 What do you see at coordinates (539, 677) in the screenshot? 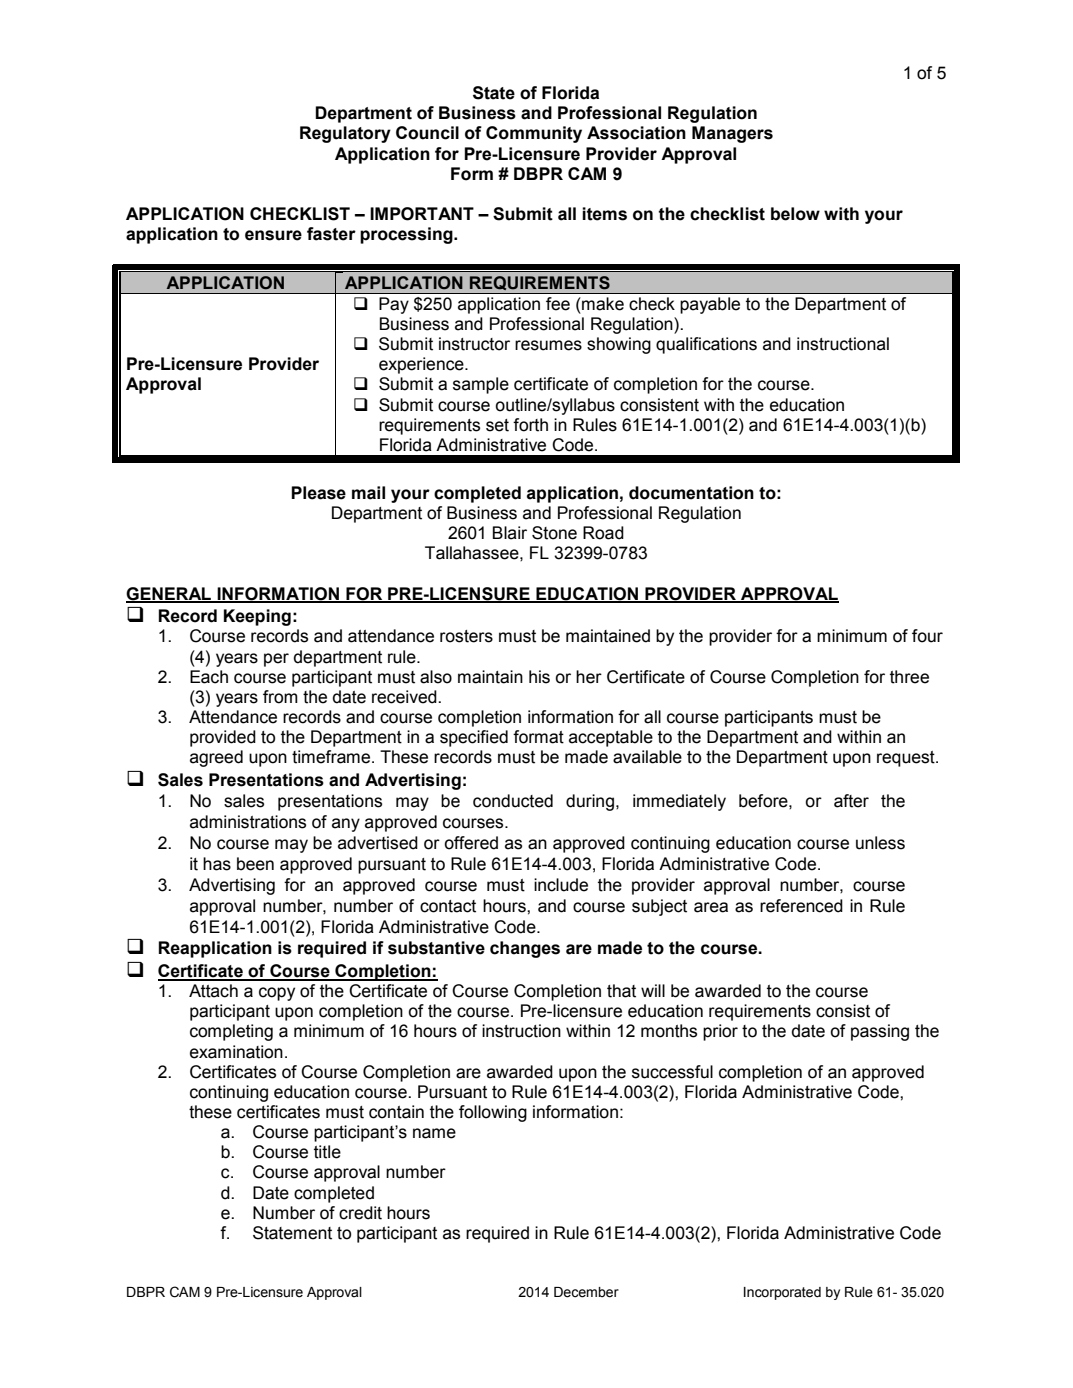
I see `his` at bounding box center [539, 677].
